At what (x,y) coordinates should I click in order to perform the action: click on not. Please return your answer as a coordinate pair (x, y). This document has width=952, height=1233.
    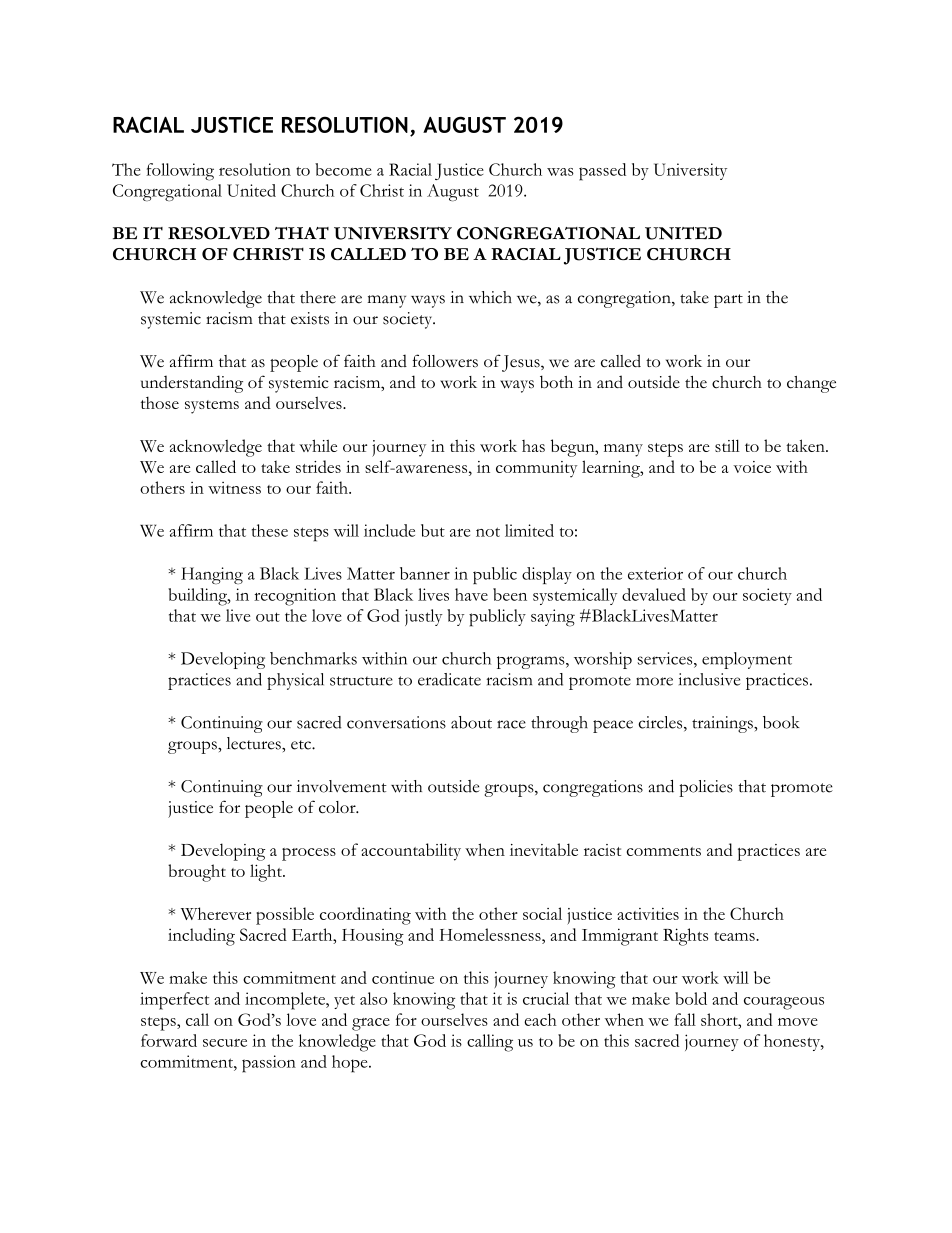
    Looking at the image, I should click on (488, 532).
